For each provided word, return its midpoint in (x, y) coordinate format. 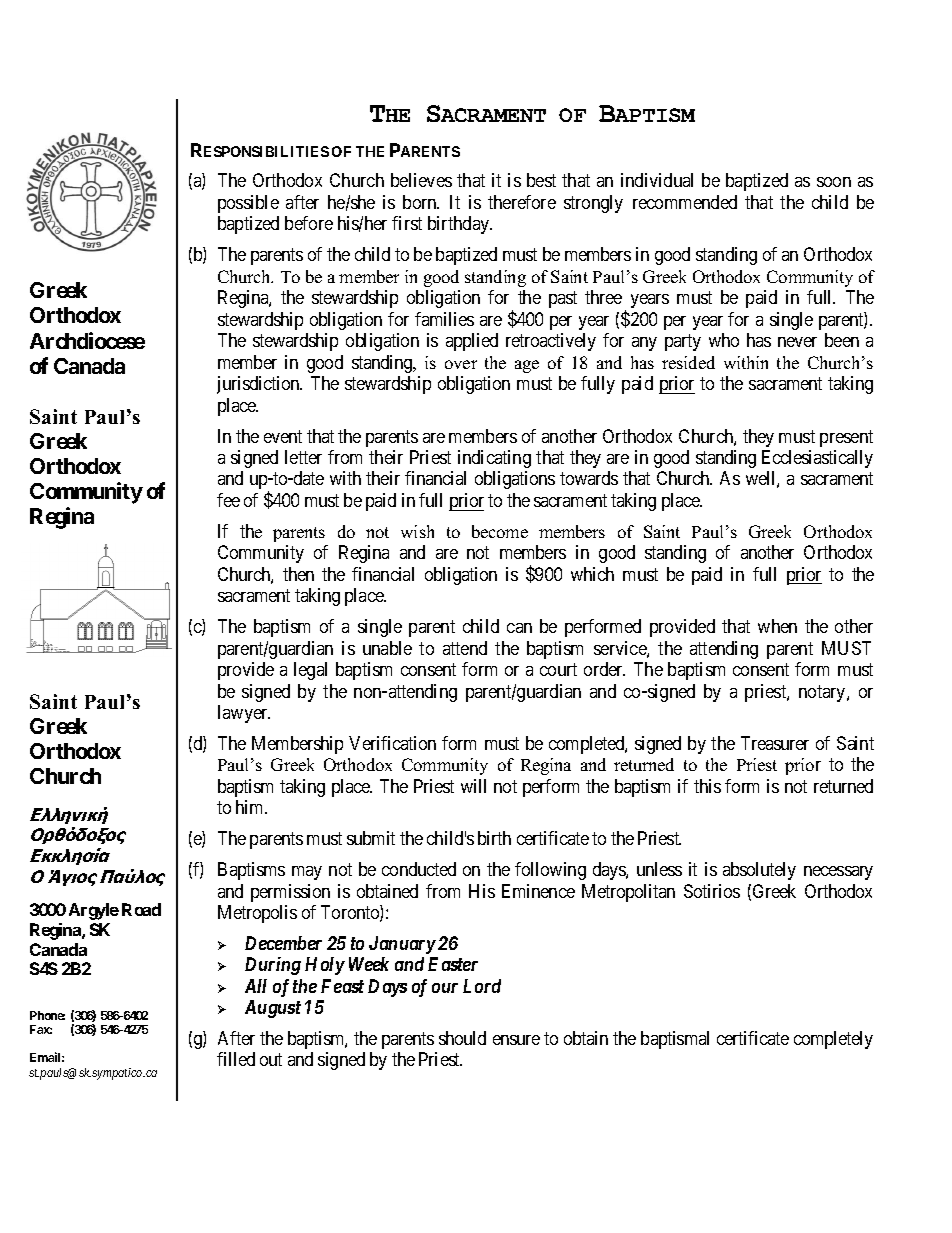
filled (236, 1059)
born (421, 202)
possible (248, 204)
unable (387, 648)
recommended (685, 202)
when (777, 626)
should (462, 1038)
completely (833, 1040)
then (298, 574)
